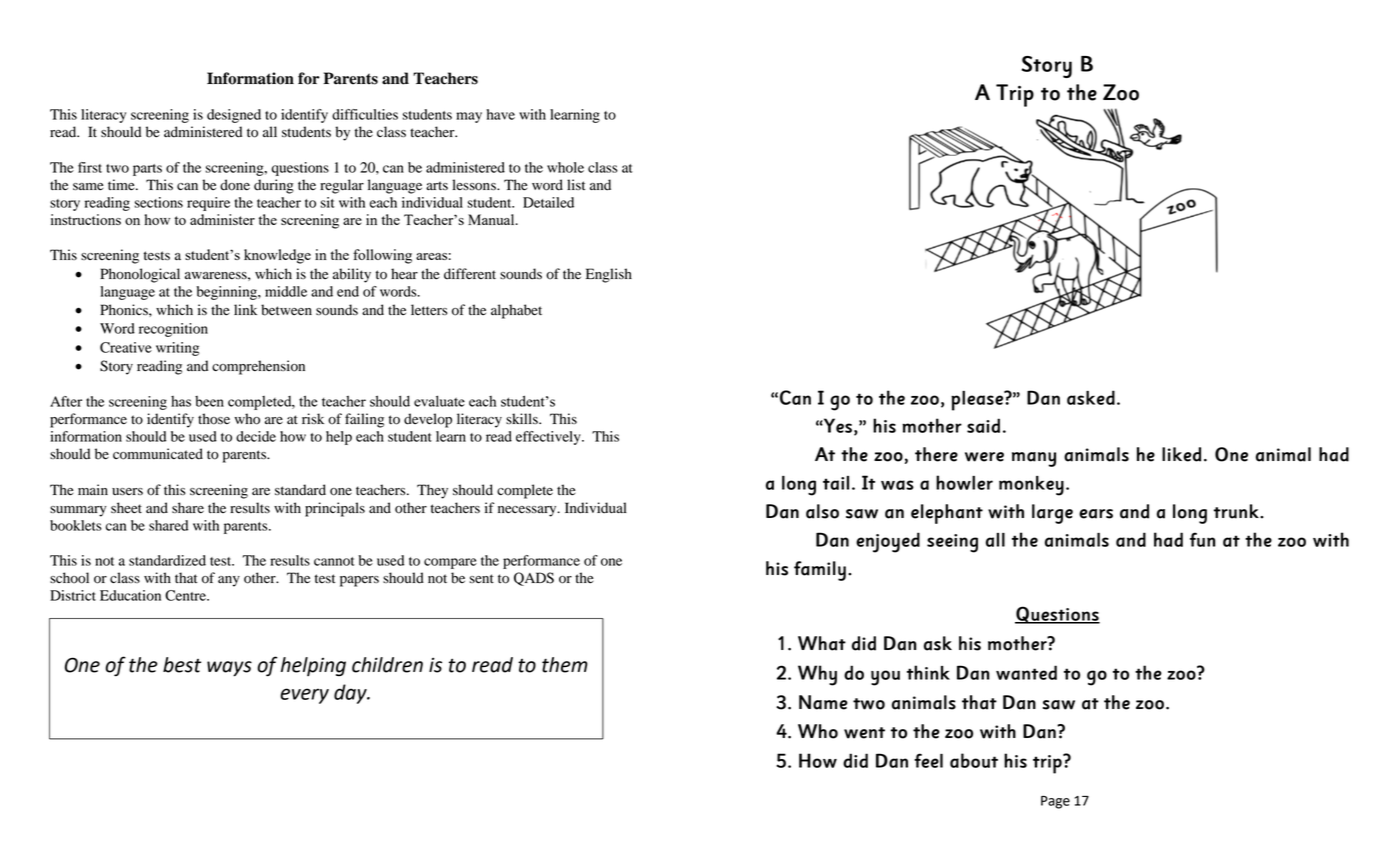 This document has height=850, width=1400. What do you see at coordinates (864, 733) in the document?
I see `went` at bounding box center [864, 733].
